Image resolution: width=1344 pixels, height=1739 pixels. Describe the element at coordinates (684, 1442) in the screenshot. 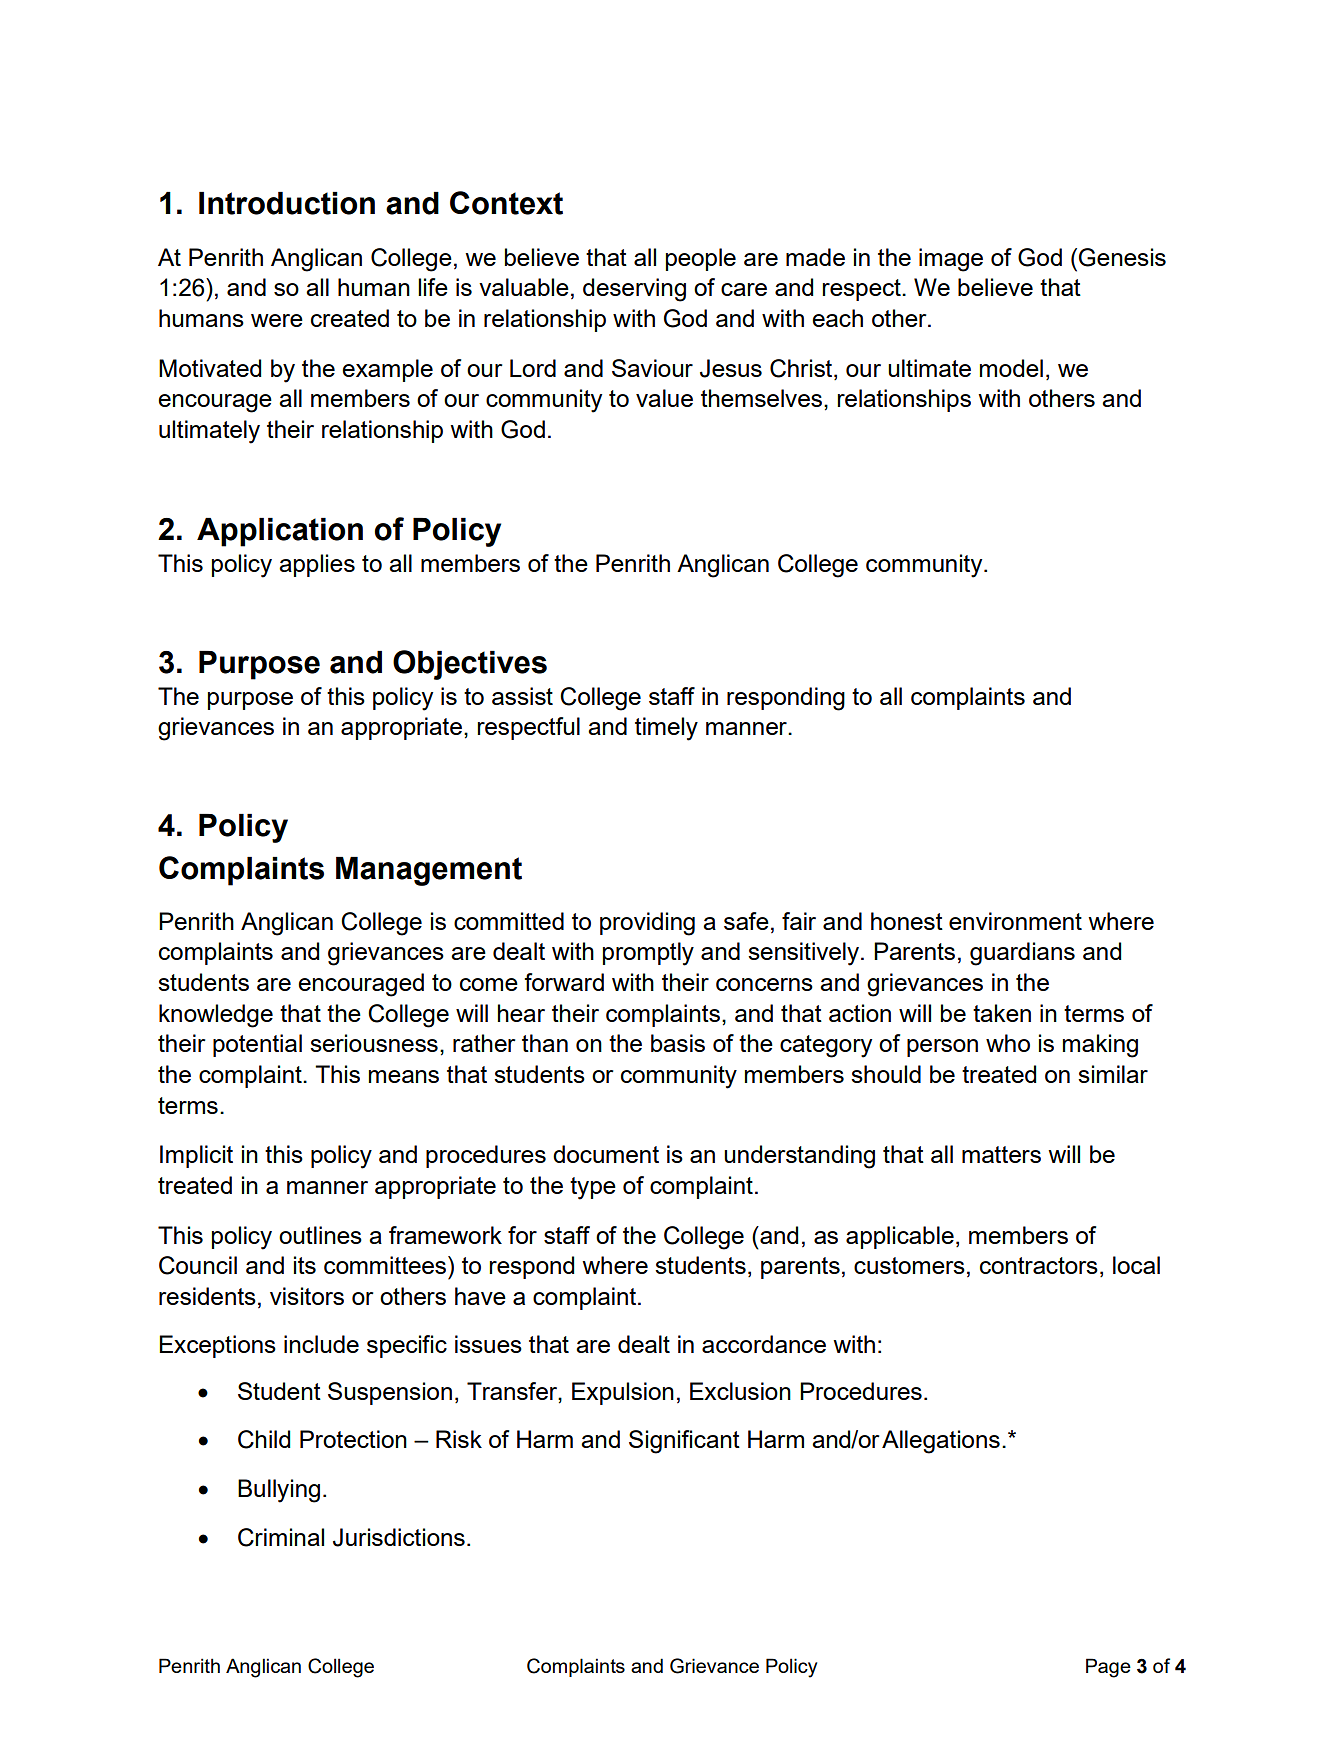

I see `Significant` at that location.
